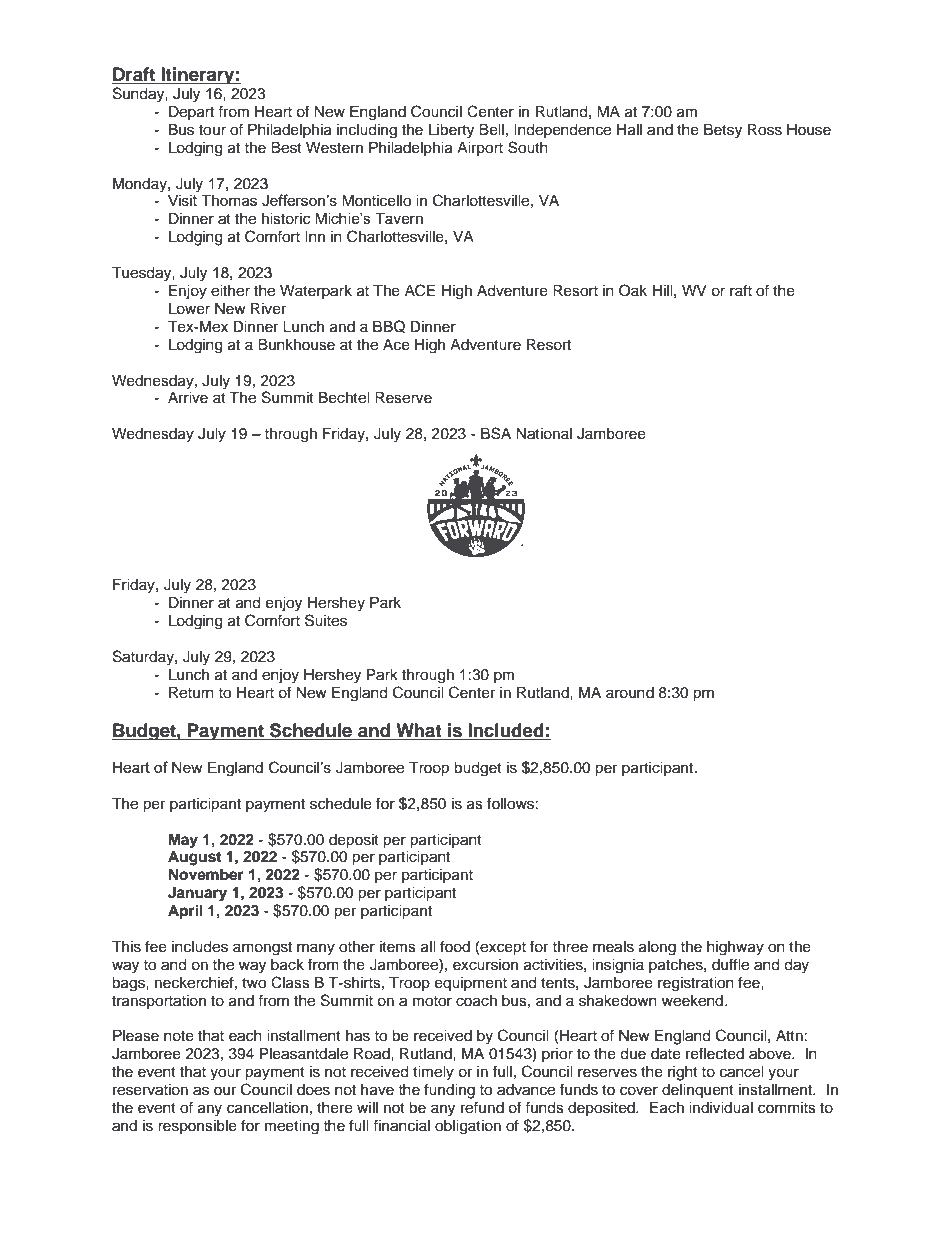 This screenshot has width=952, height=1233. I want to click on funding, so click(449, 1091).
